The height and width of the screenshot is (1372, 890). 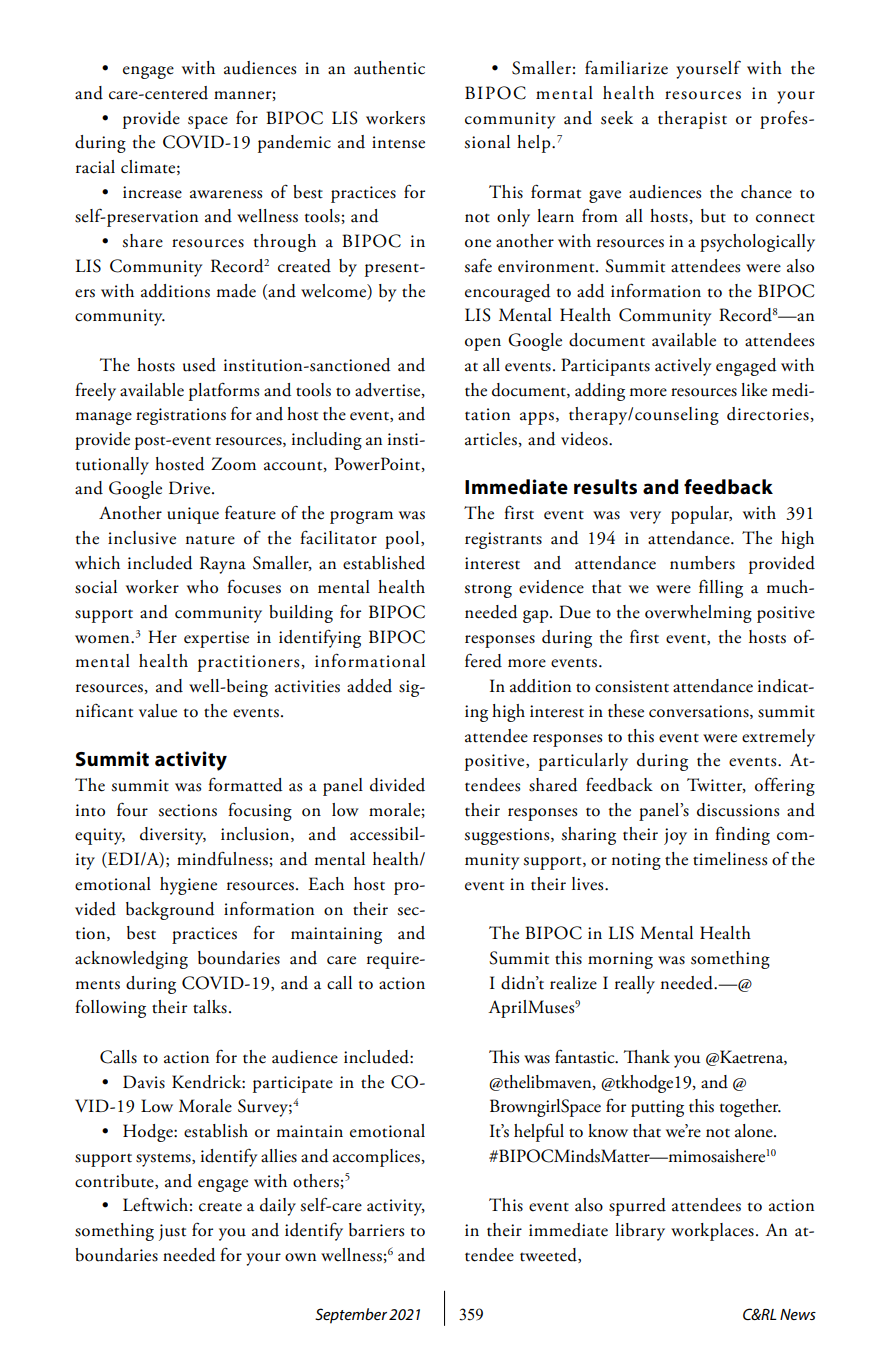 What do you see at coordinates (692, 120) in the screenshot?
I see `therapist` at bounding box center [692, 120].
